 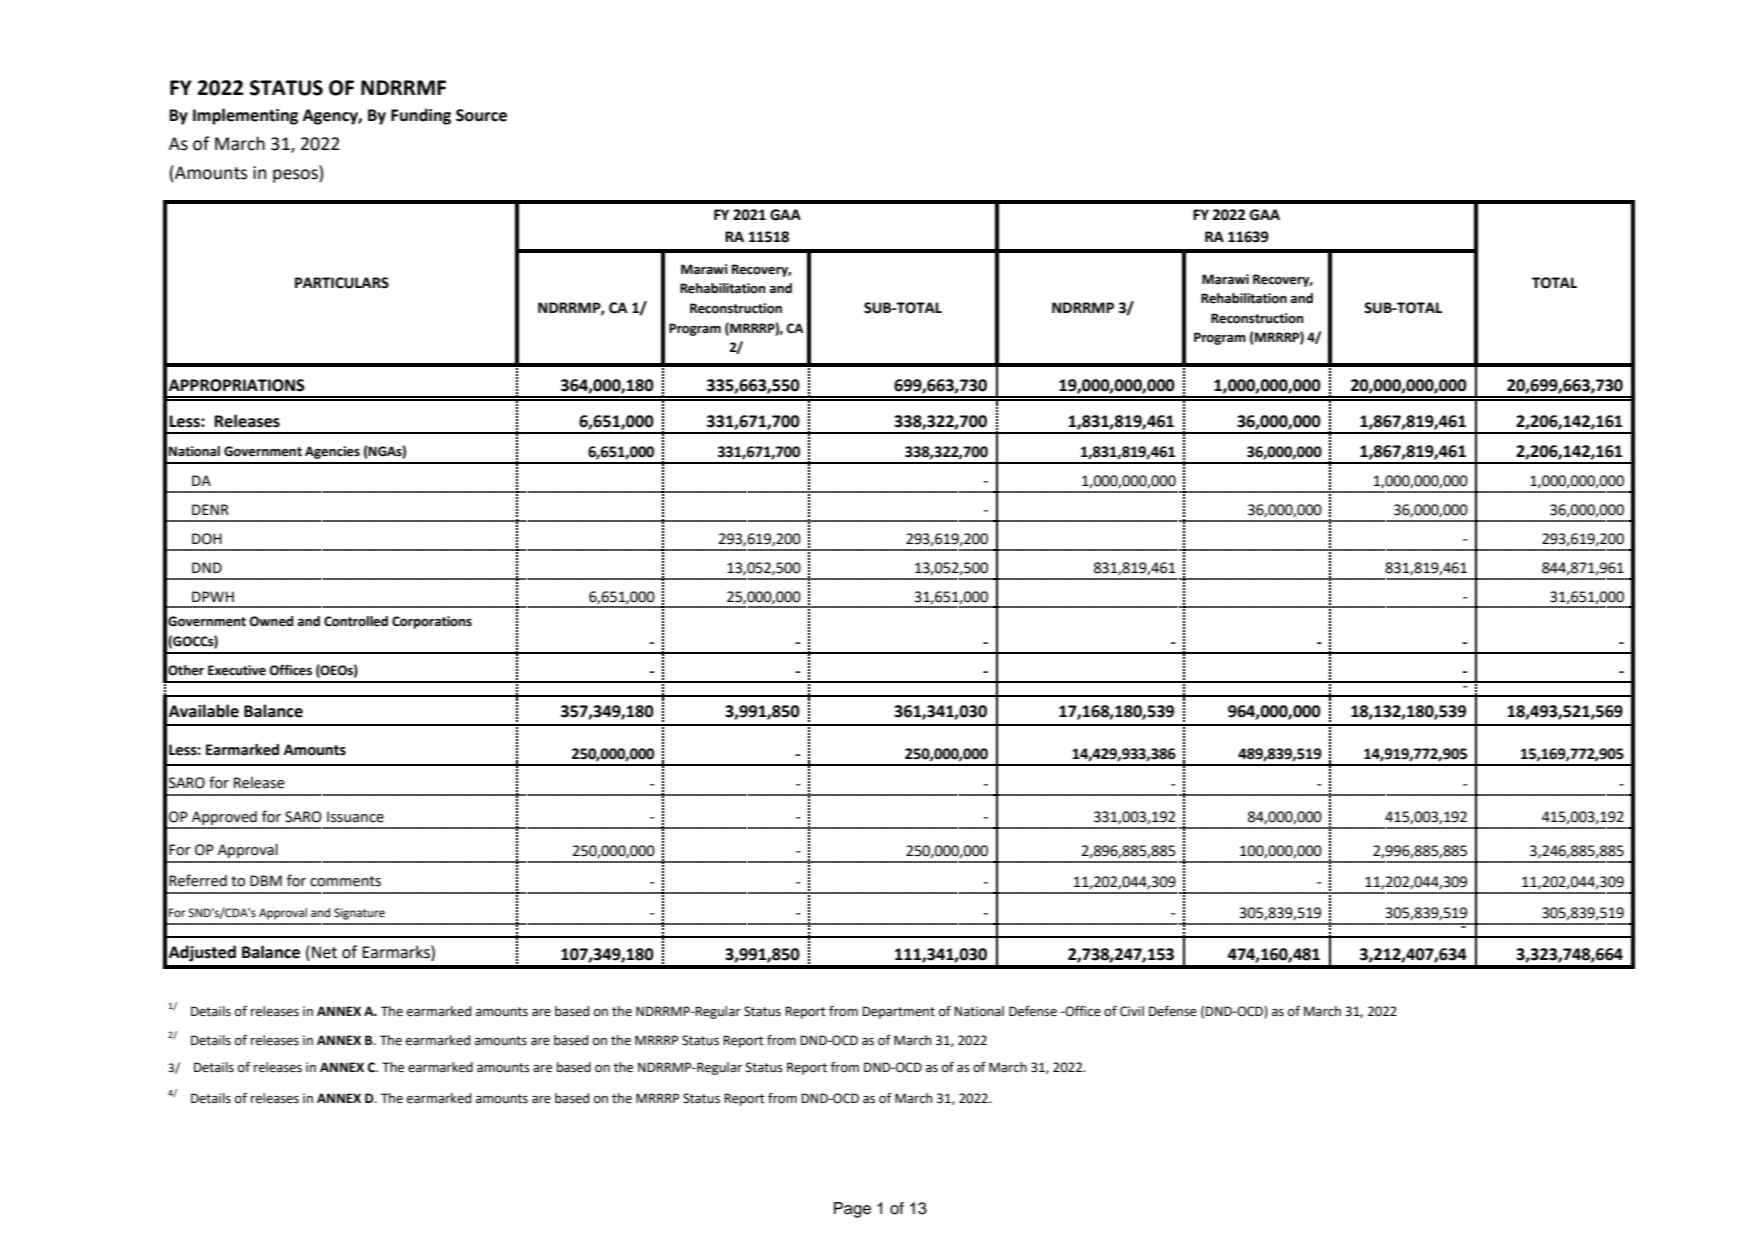 I want to click on Corporations, so click(x=432, y=622).
